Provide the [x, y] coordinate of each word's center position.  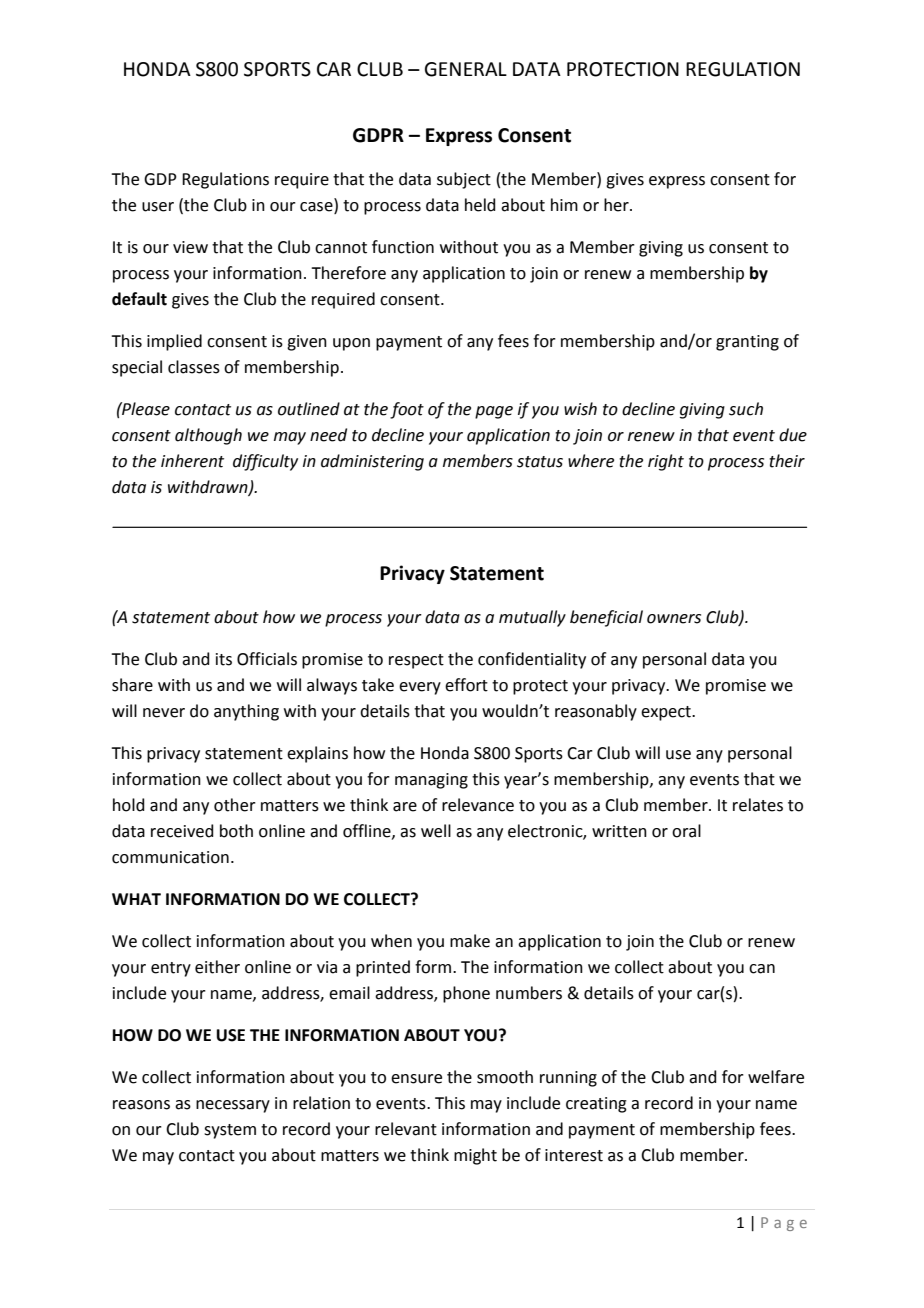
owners [674, 619]
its [224, 659]
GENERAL [466, 69]
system [230, 1131]
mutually [532, 618]
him [564, 204]
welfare [776, 1077]
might [475, 1156]
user [158, 207]
